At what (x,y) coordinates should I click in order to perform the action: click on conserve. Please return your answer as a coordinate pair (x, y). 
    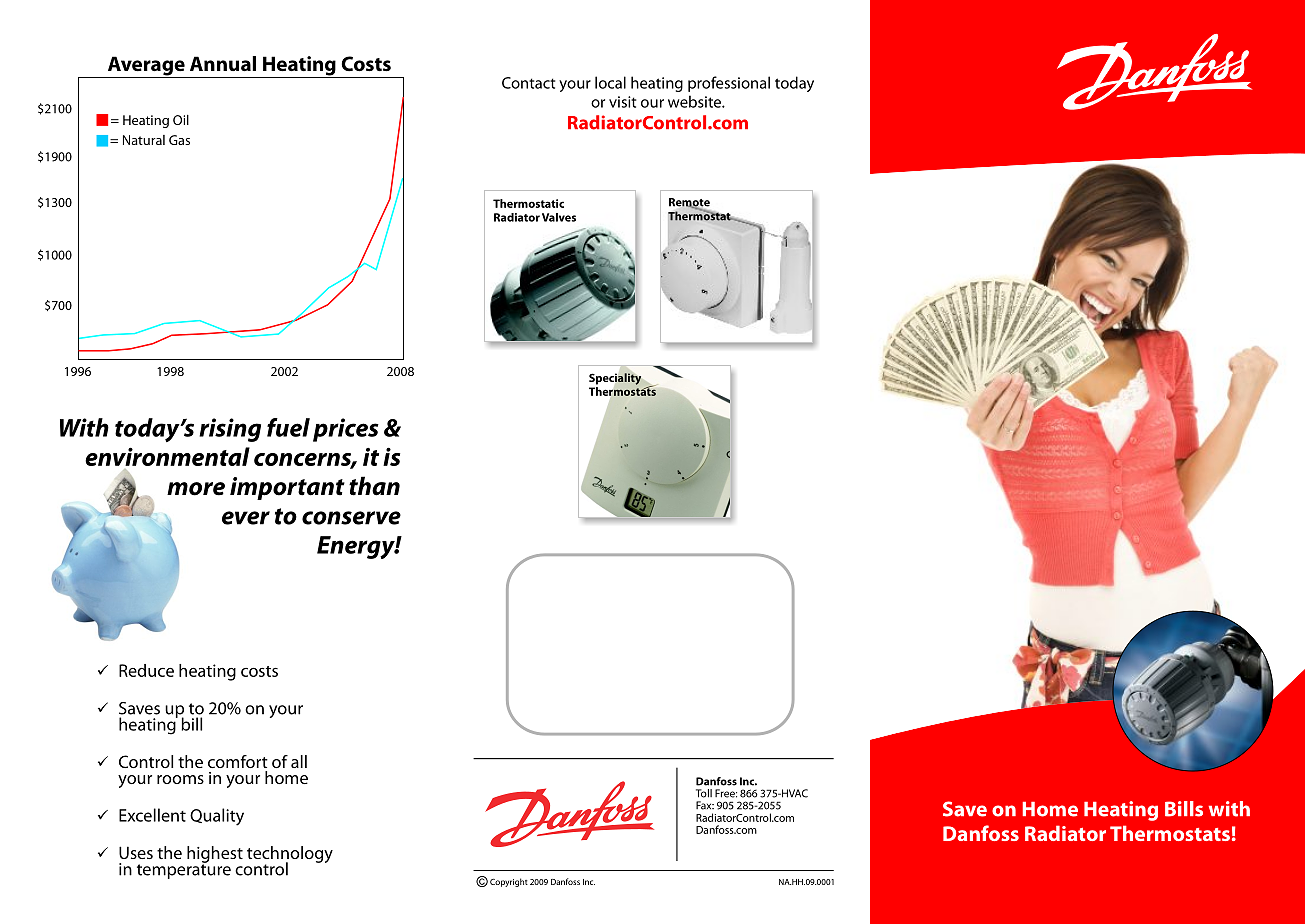
    Looking at the image, I should click on (351, 518).
